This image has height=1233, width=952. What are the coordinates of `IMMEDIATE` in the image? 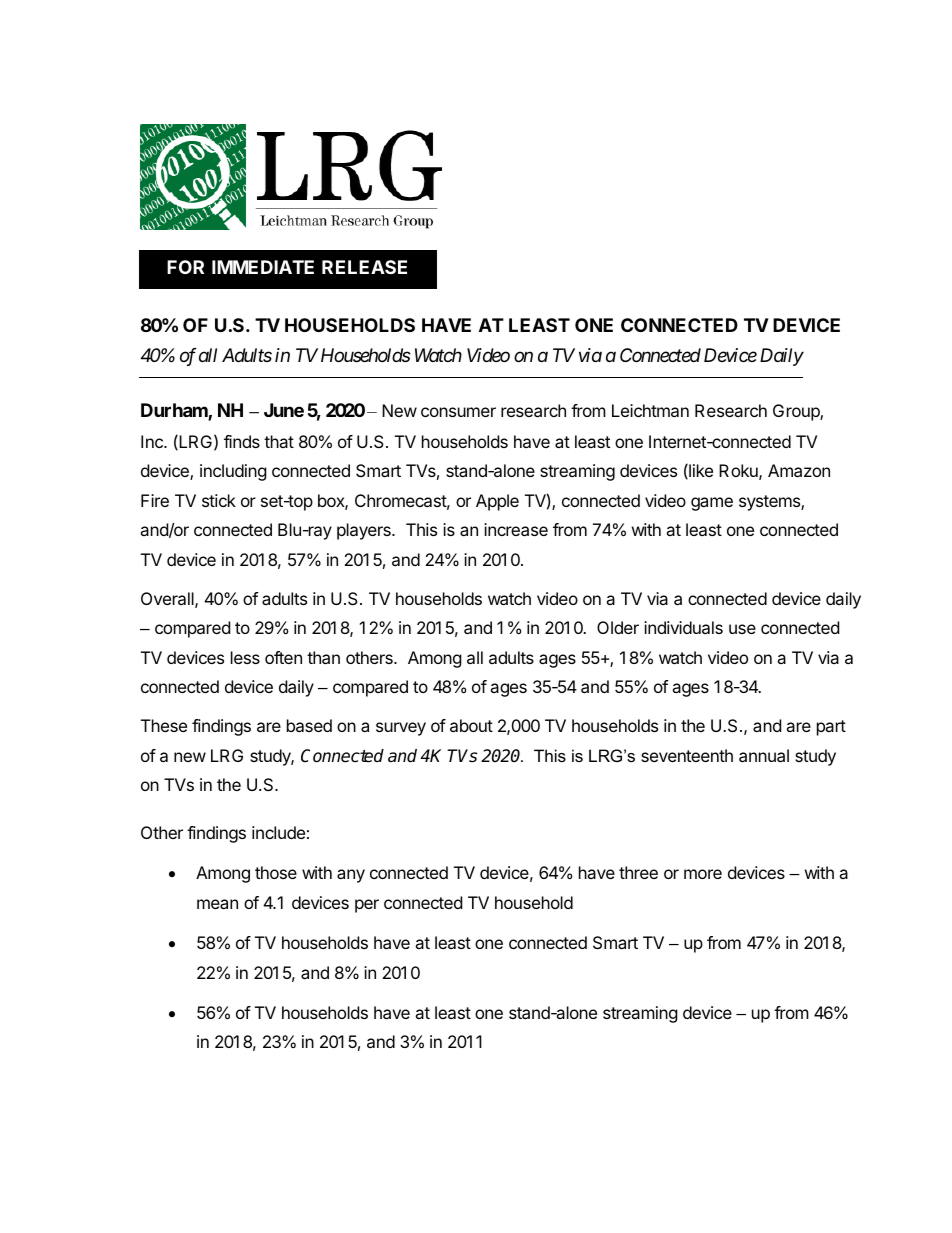 It's located at (263, 267).
